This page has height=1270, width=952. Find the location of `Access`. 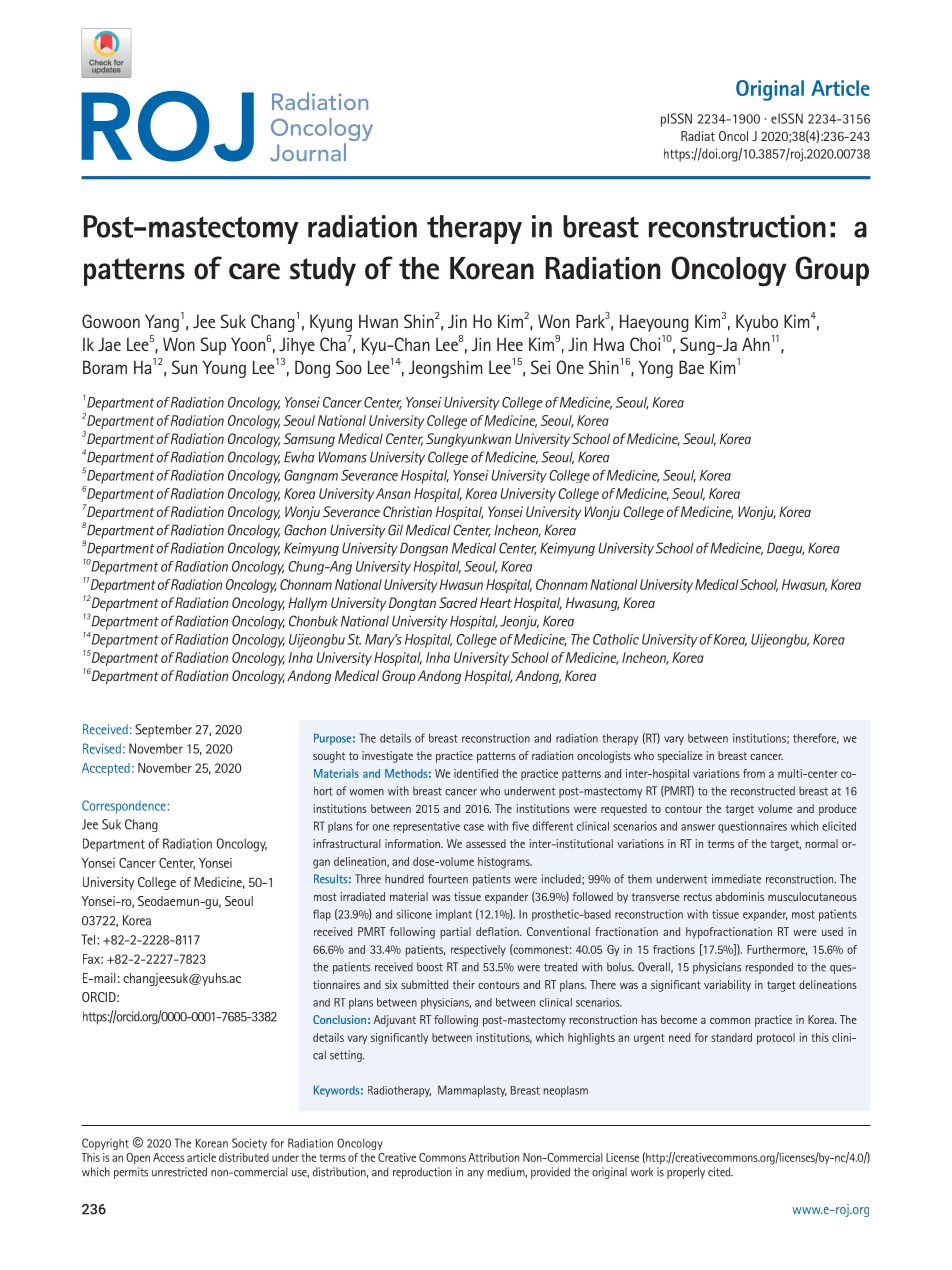

Access is located at coordinates (169, 1157).
